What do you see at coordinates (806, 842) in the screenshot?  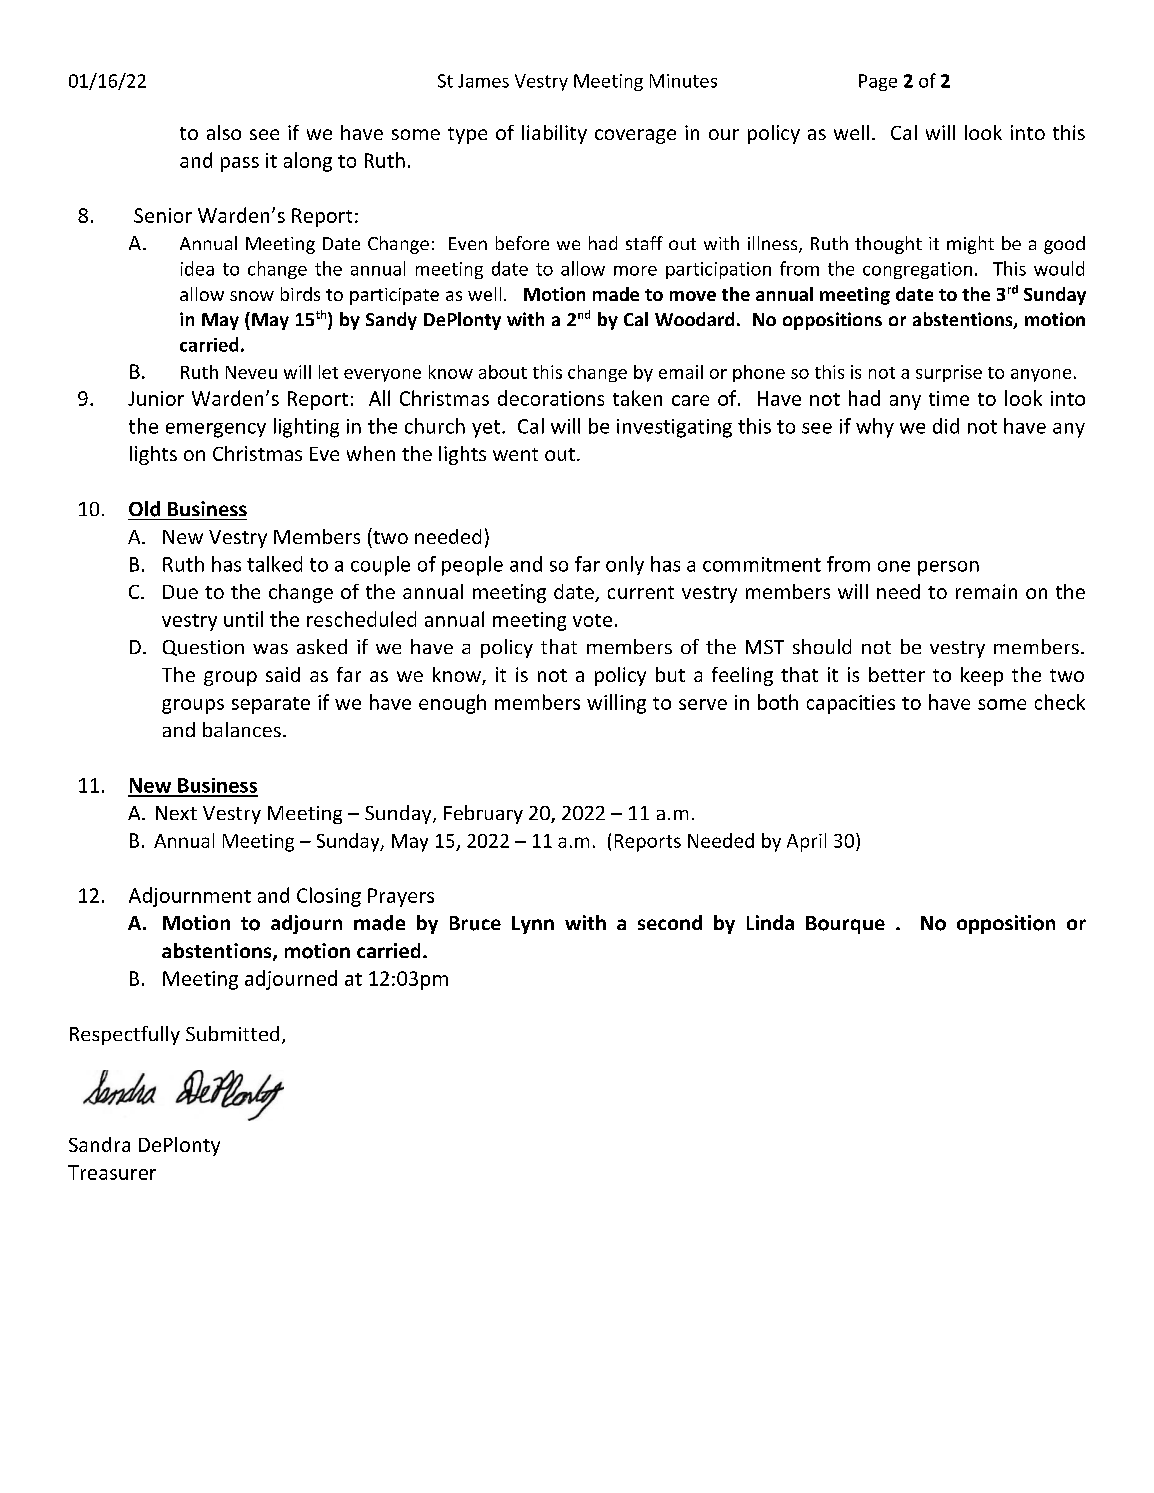 I see `April` at bounding box center [806, 842].
